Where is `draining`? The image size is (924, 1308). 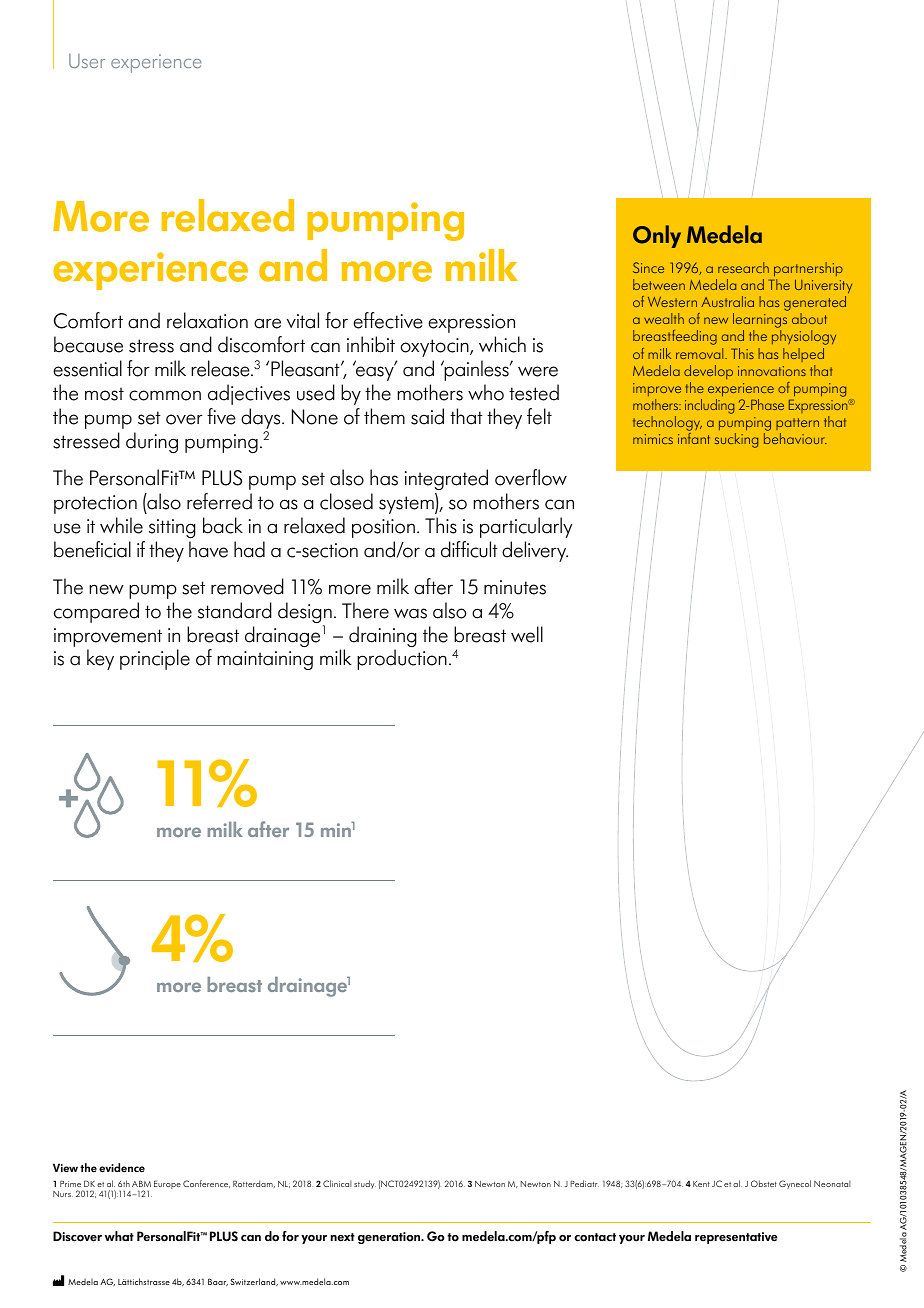 draining is located at coordinates (382, 638).
